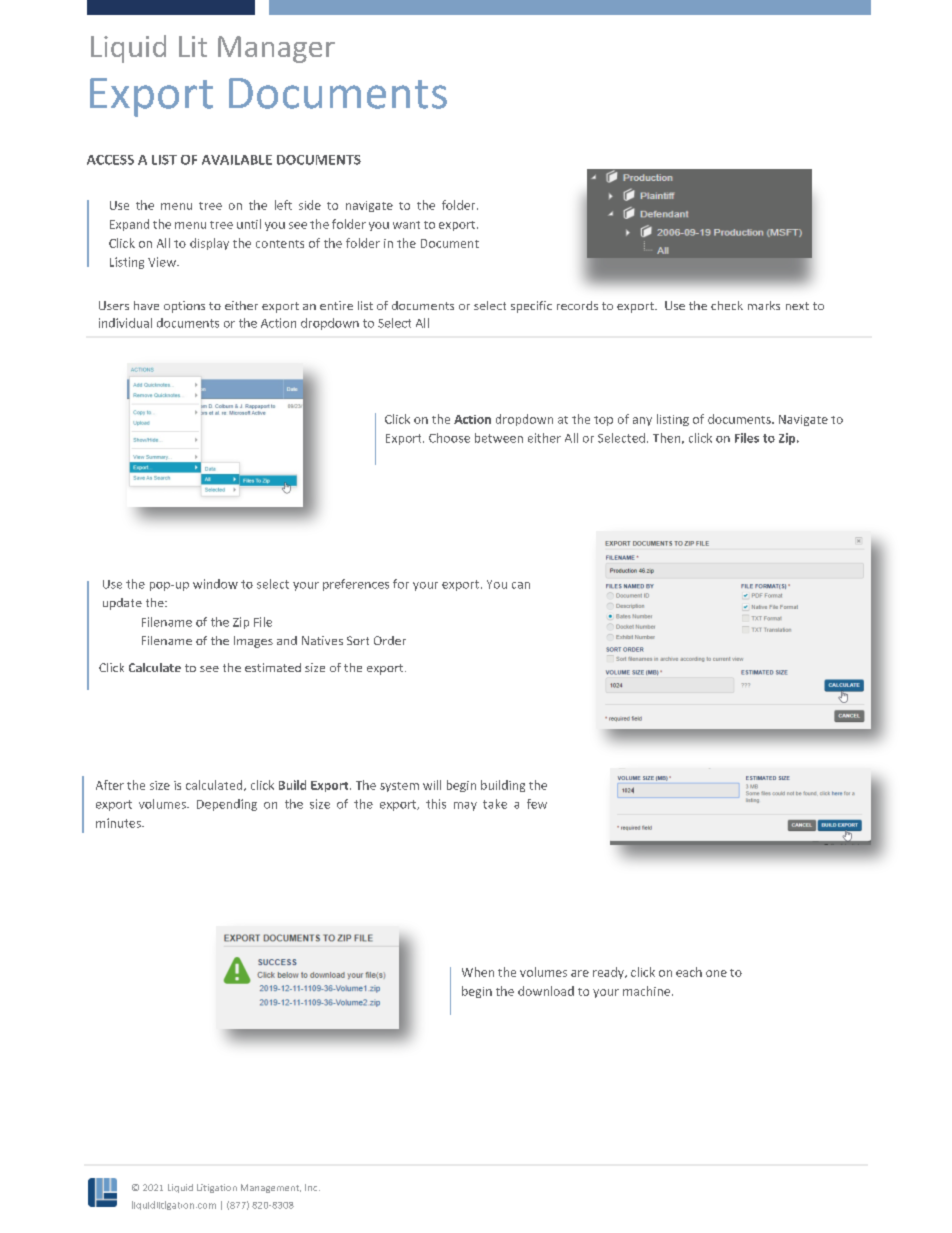  What do you see at coordinates (119, 823) in the screenshot?
I see `minutes` at bounding box center [119, 823].
